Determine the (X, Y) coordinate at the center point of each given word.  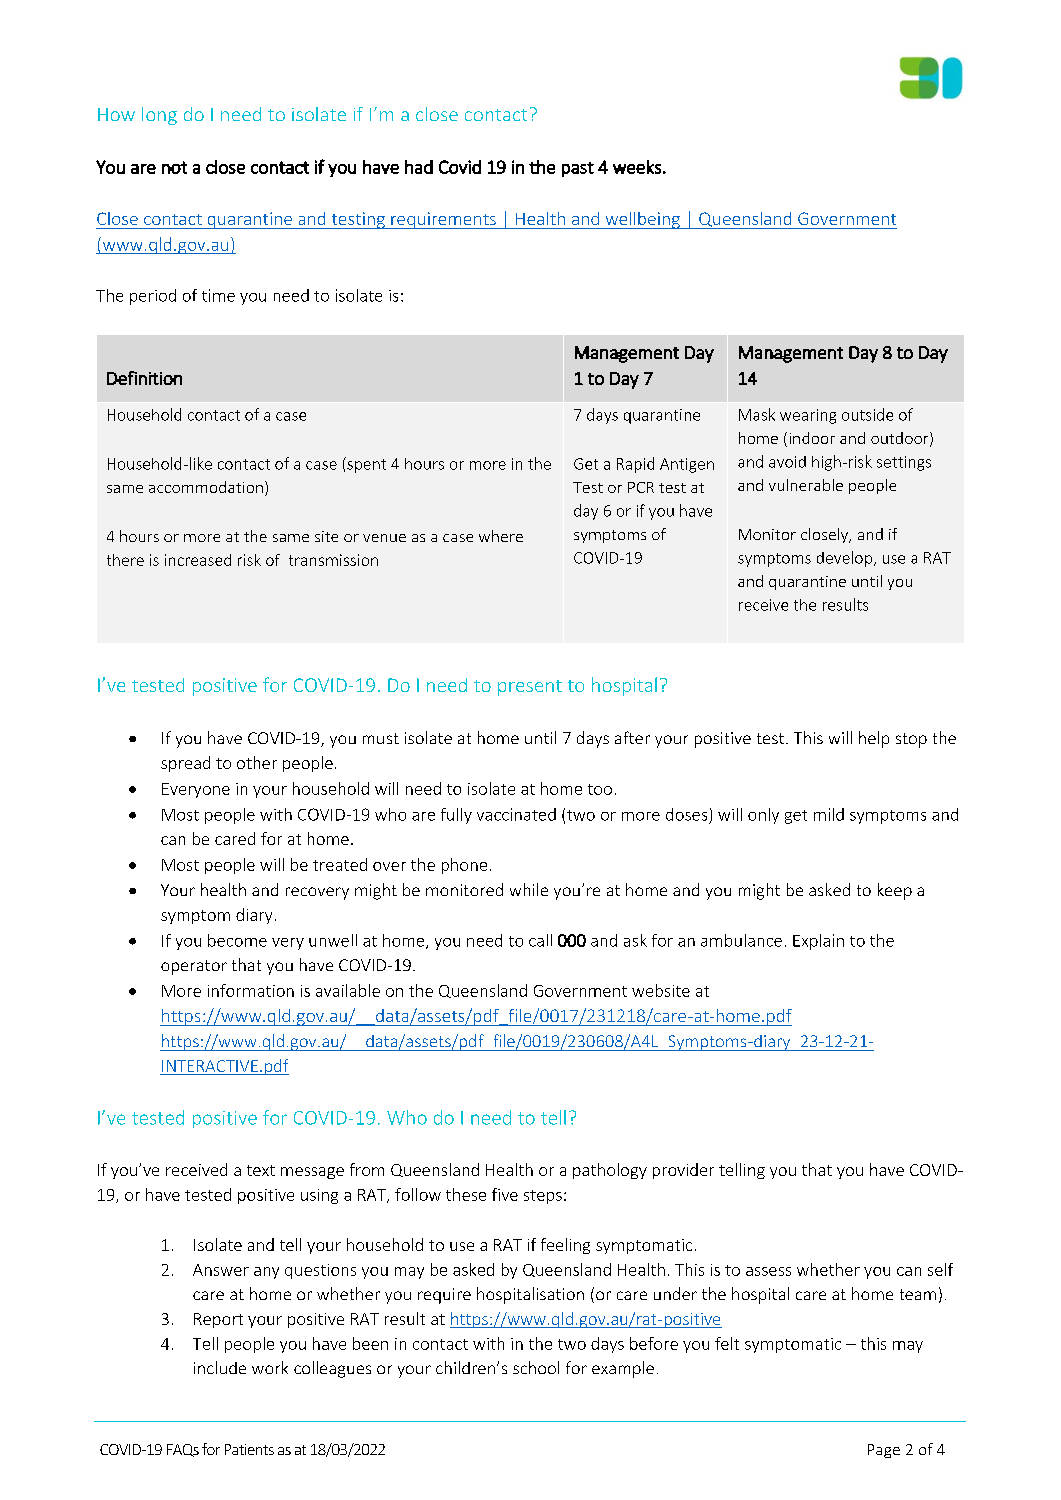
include (220, 1367)
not (174, 167)
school (536, 1367)
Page (884, 1451)
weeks (637, 167)
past (578, 169)
